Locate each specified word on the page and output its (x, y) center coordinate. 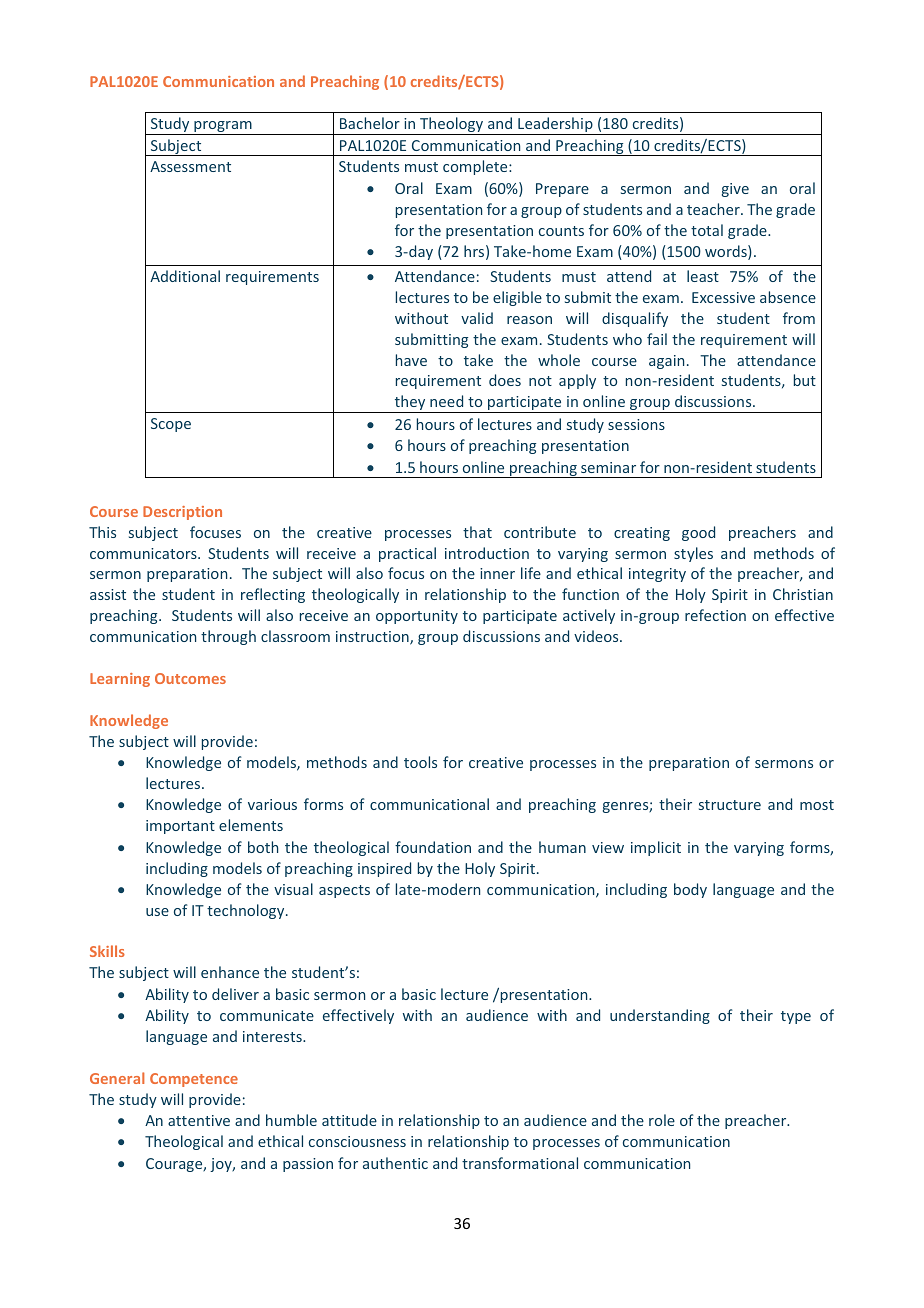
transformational (520, 1163)
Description (182, 513)
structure (730, 805)
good (698, 533)
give (735, 190)
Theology (452, 126)
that (477, 532)
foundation (433, 847)
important (180, 827)
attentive (199, 1120)
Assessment (190, 166)
